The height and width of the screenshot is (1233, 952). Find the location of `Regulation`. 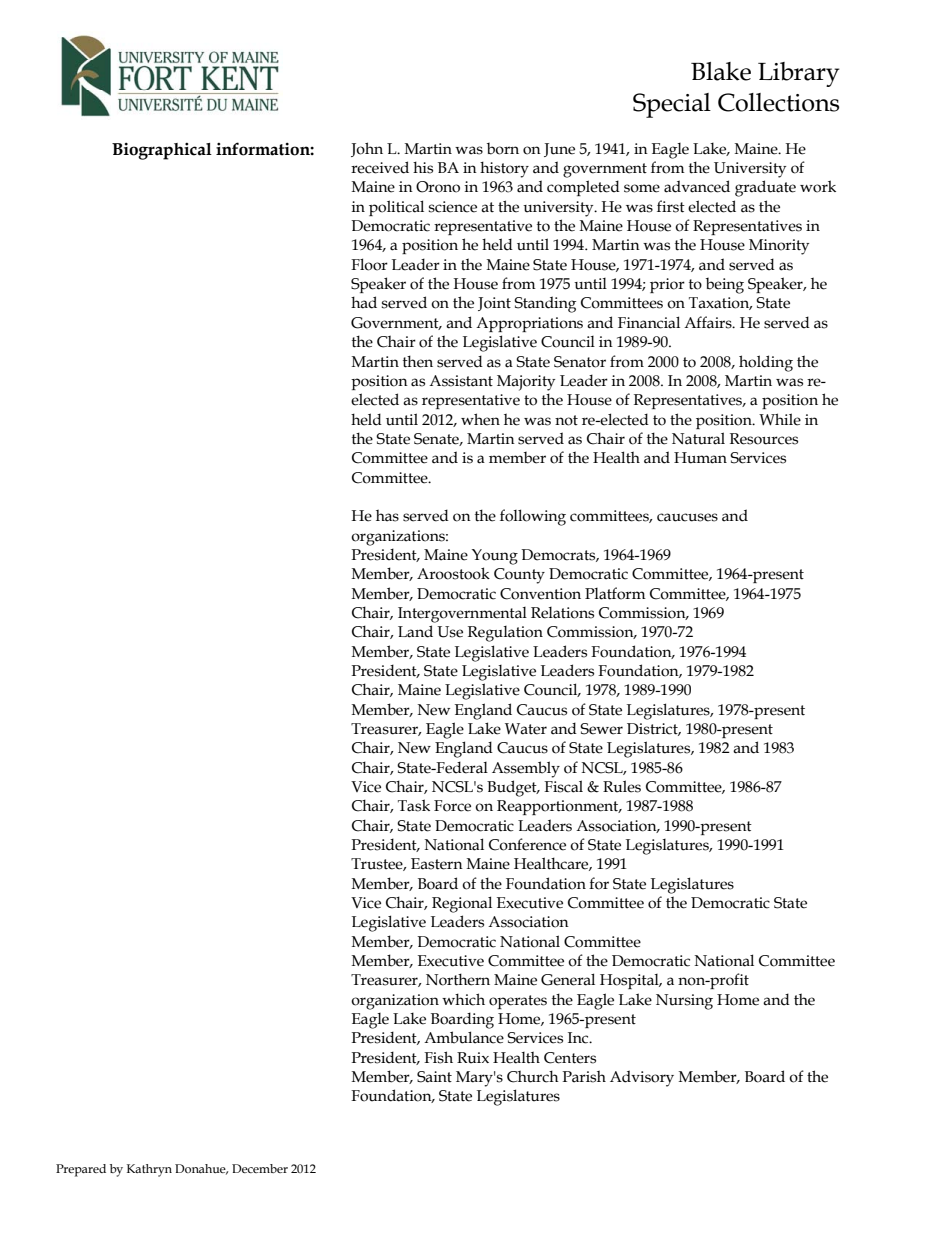

Regulation is located at coordinates (505, 634).
